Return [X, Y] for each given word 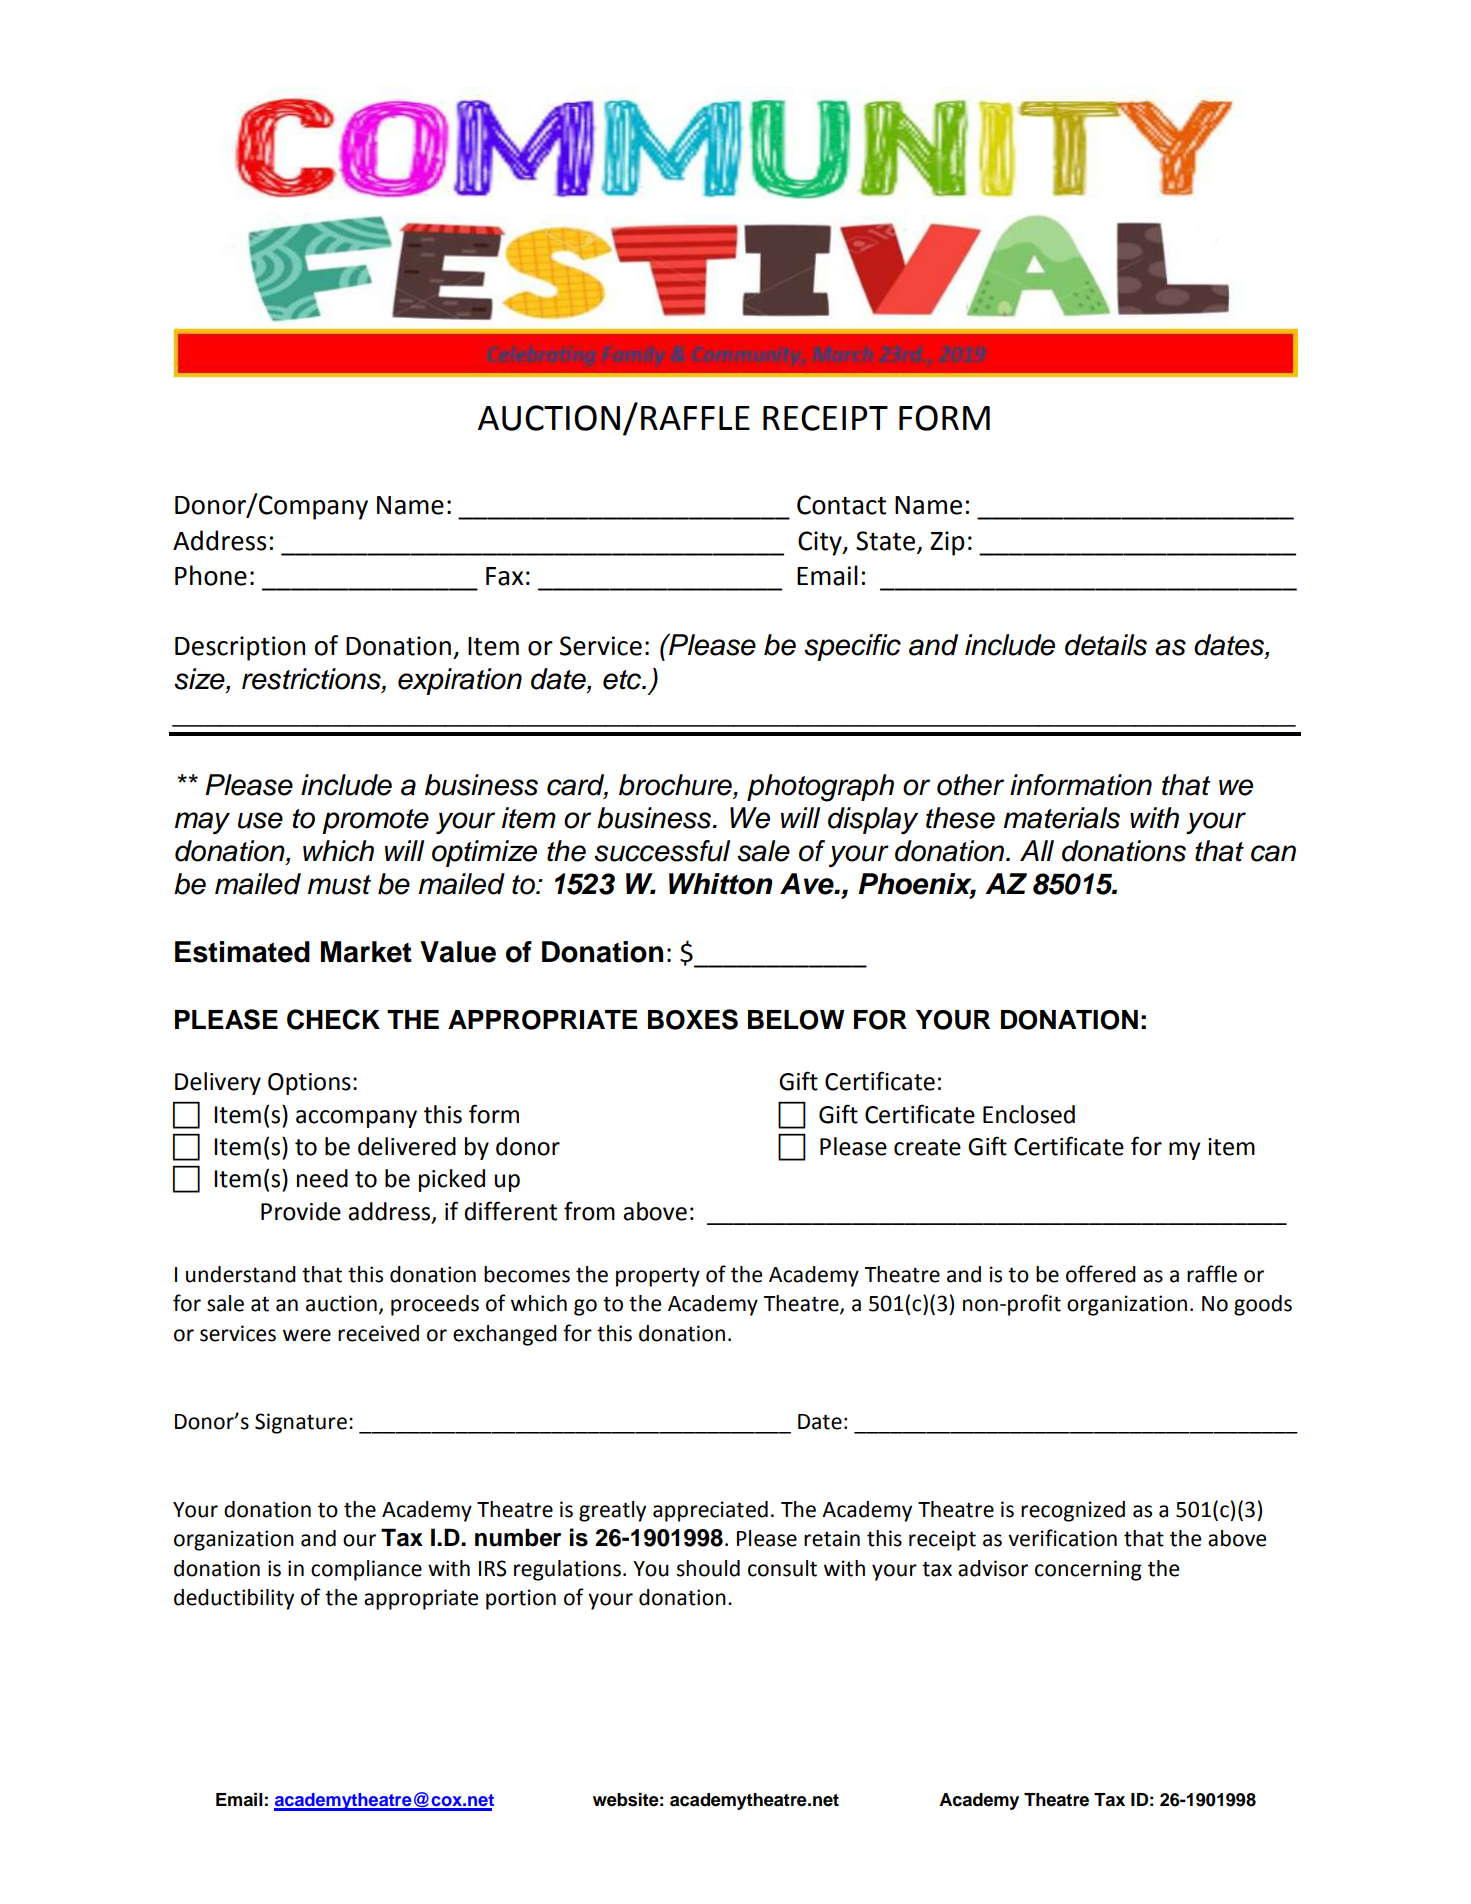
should [708, 1568]
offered [1101, 1274]
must [339, 885]
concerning [1088, 1570]
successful [662, 851]
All [1037, 850]
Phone [211, 575]
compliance [366, 1570]
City [821, 543]
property [658, 1277]
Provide [301, 1211]
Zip [947, 543]
